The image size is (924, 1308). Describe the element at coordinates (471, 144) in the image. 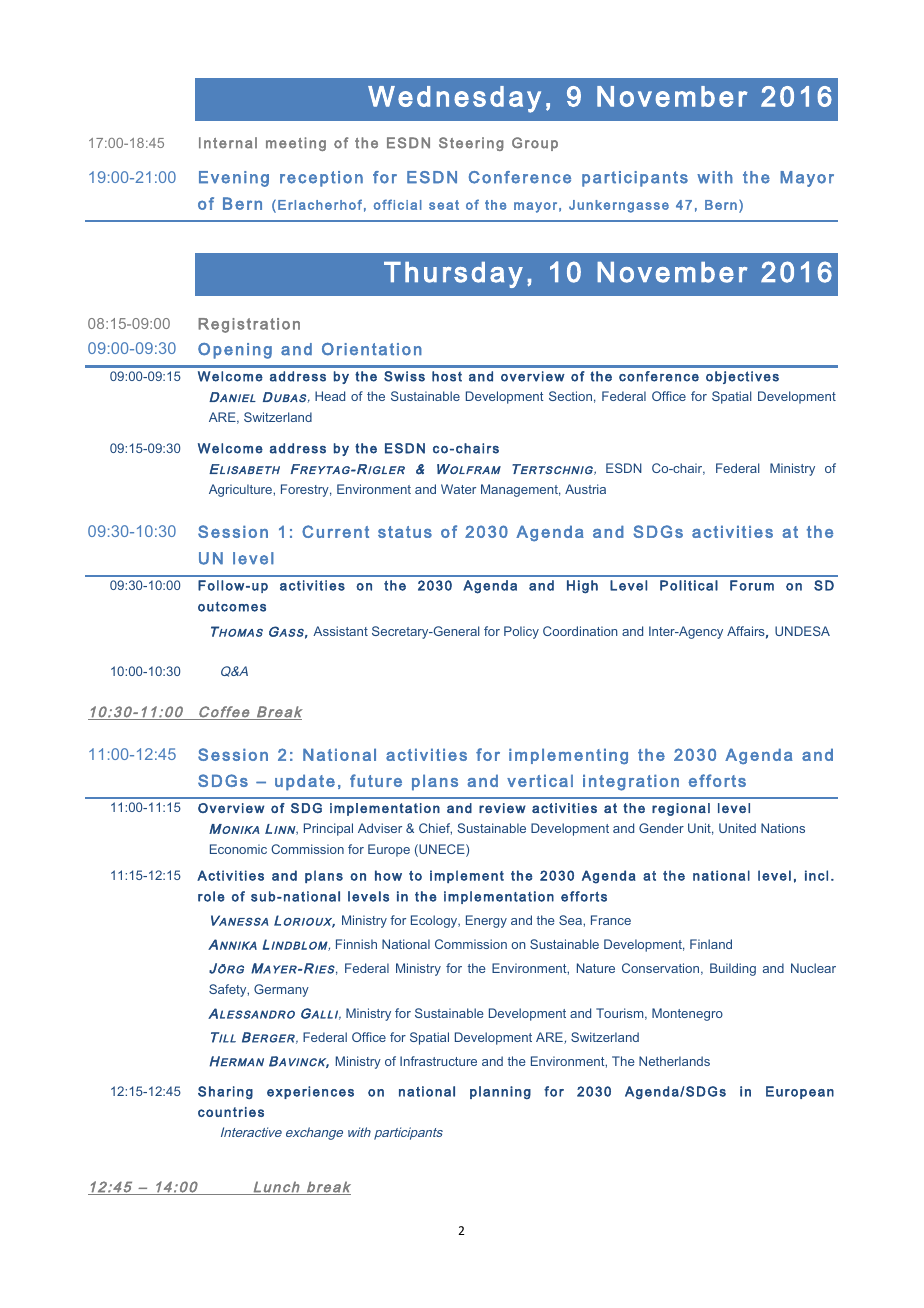

I see `Steering` at that location.
